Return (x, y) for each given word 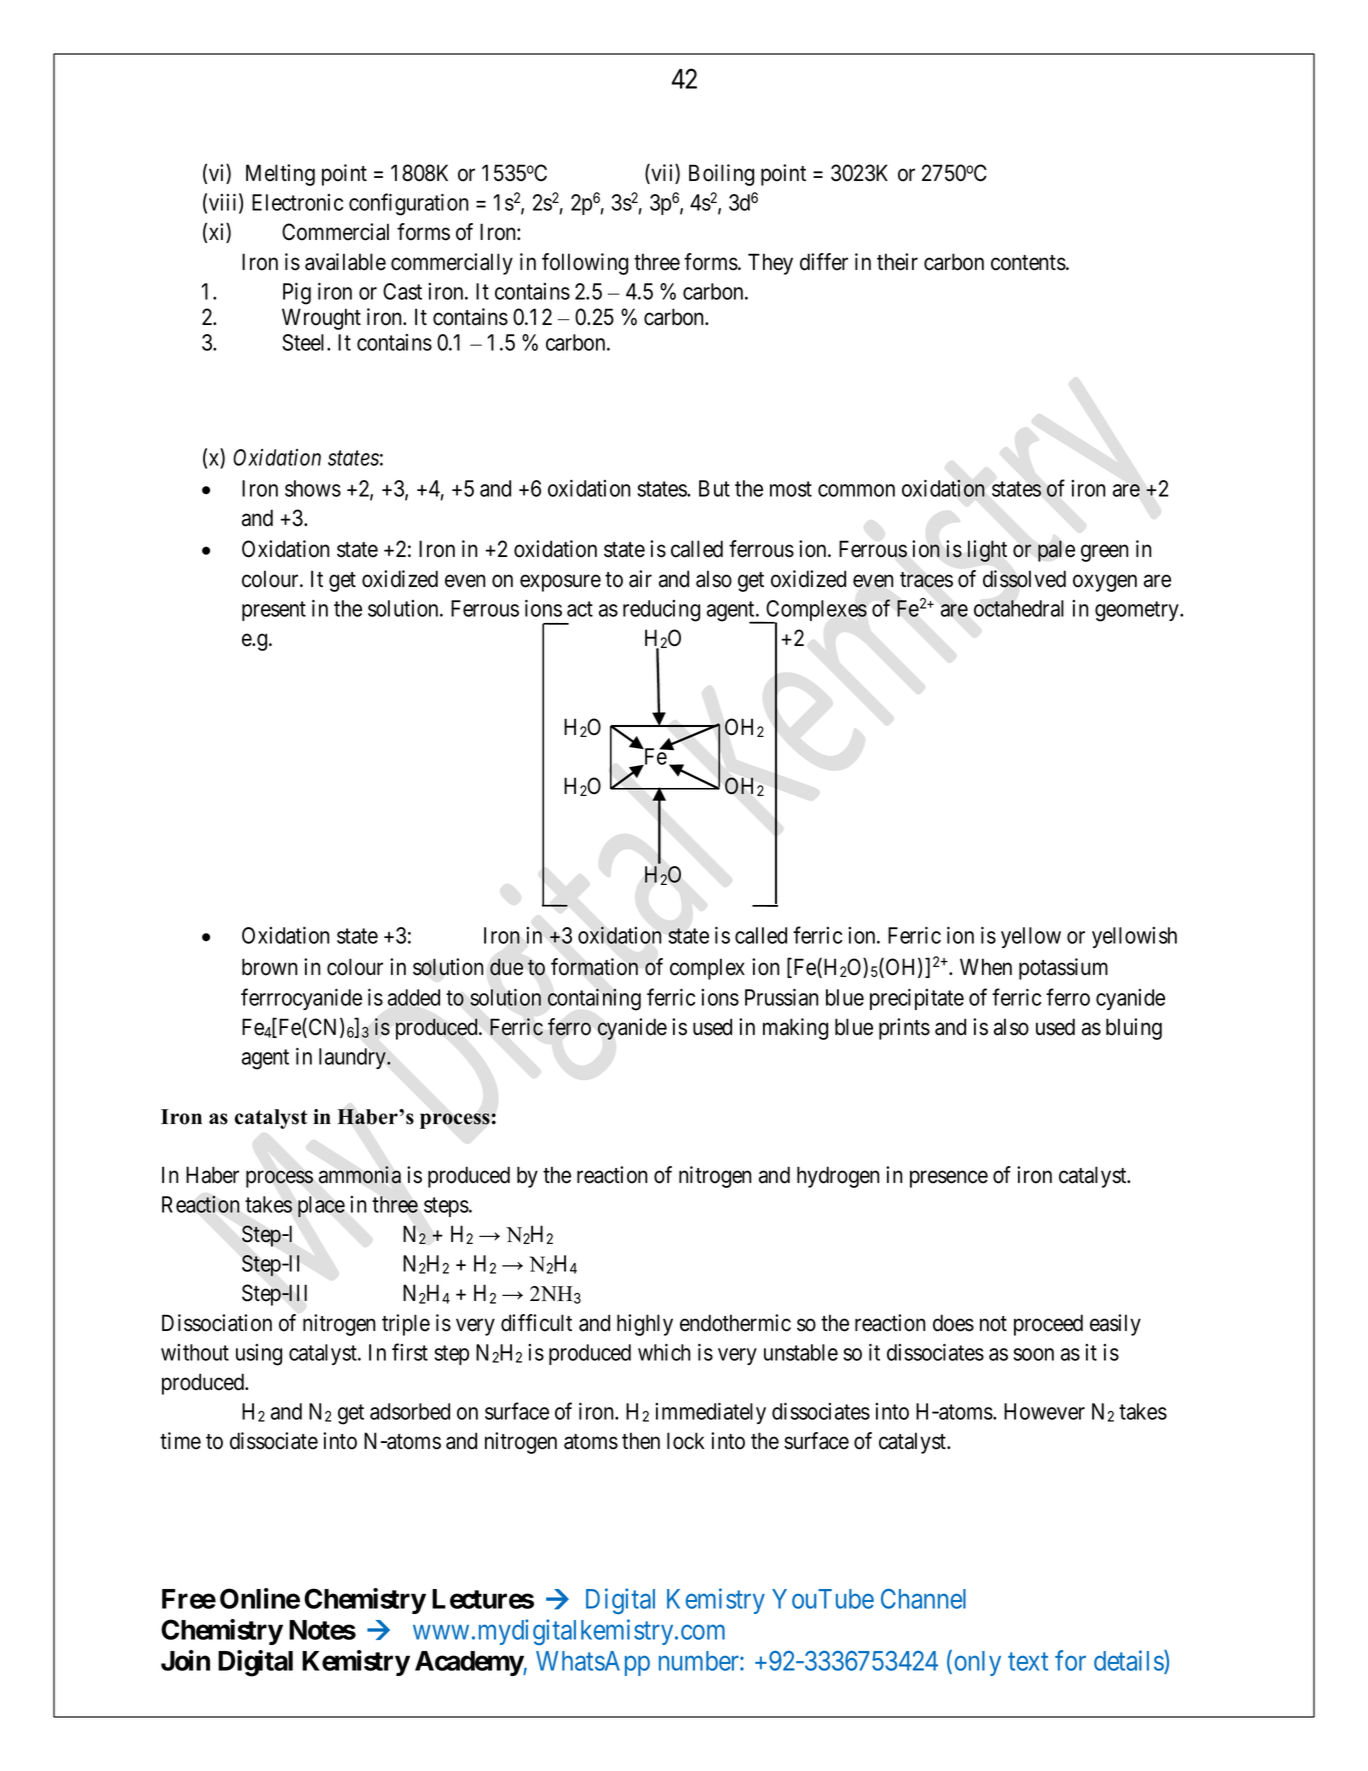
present (274, 611)
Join (185, 1660)
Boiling (721, 175)
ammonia (360, 1175)
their (897, 262)
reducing (661, 611)
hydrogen (838, 1177)
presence (949, 1179)
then (641, 1441)
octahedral (1019, 608)
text (1028, 1662)
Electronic (297, 202)
